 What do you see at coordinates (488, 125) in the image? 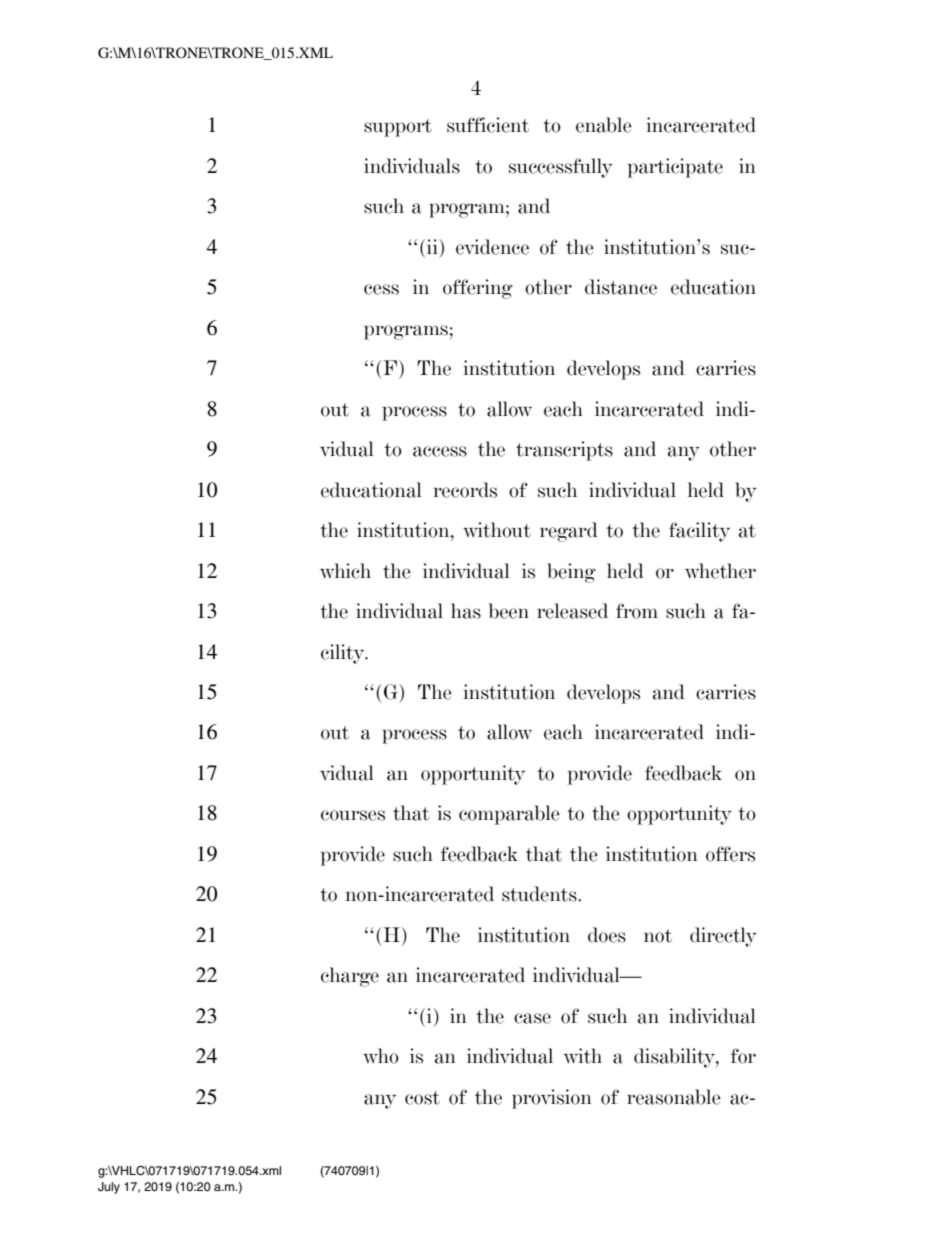
I see `sufficient` at bounding box center [488, 125].
